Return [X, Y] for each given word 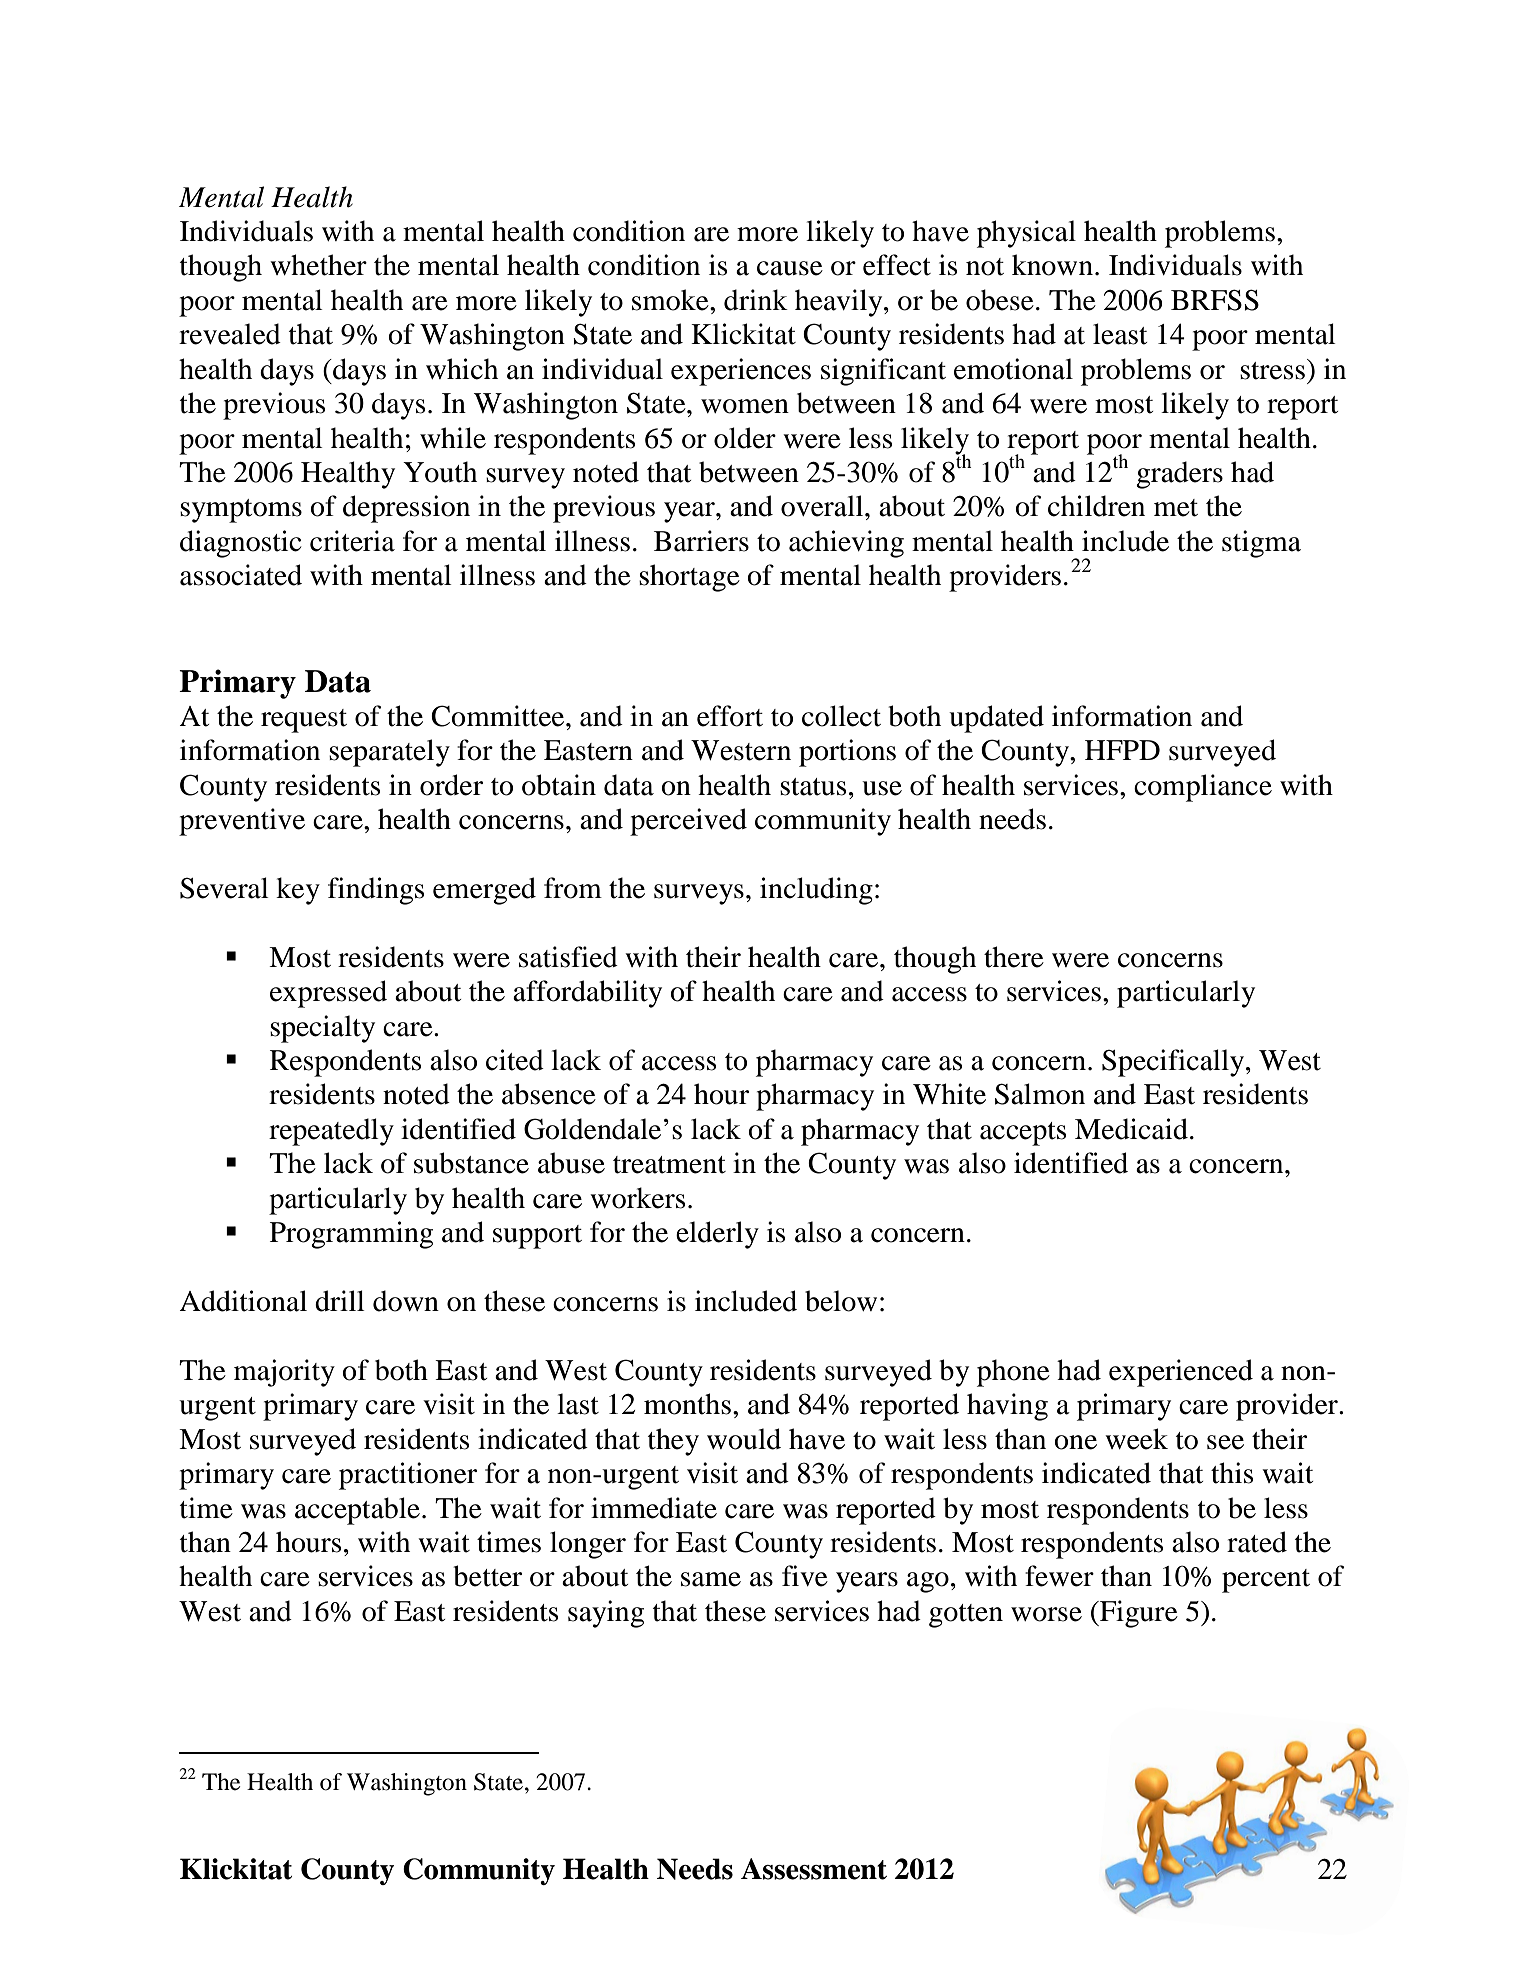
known [1052, 265]
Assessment [814, 1869]
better [487, 1576]
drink [756, 300]
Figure [1138, 1614]
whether [318, 265]
